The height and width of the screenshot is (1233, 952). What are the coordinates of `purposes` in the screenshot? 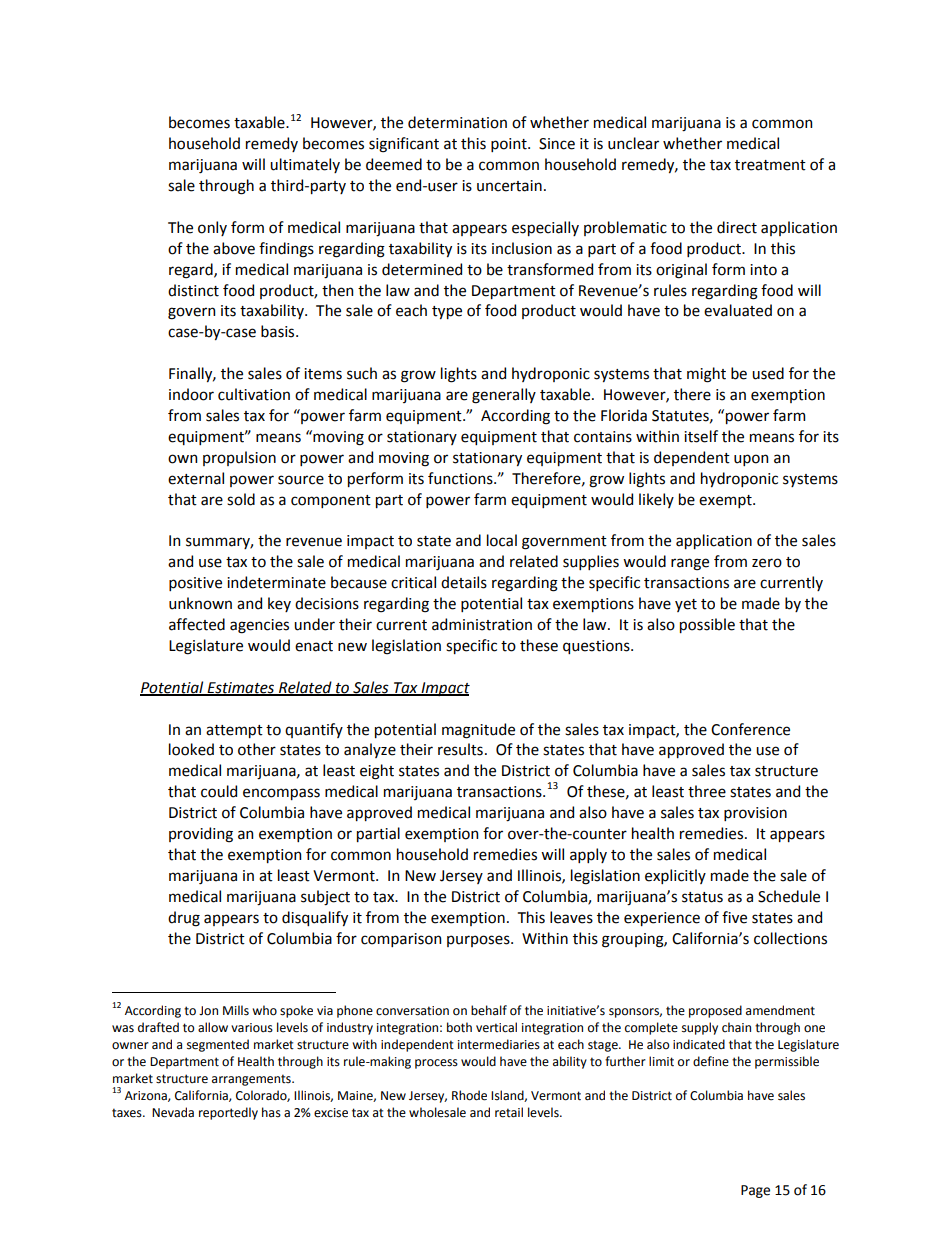 It's located at (479, 941).
